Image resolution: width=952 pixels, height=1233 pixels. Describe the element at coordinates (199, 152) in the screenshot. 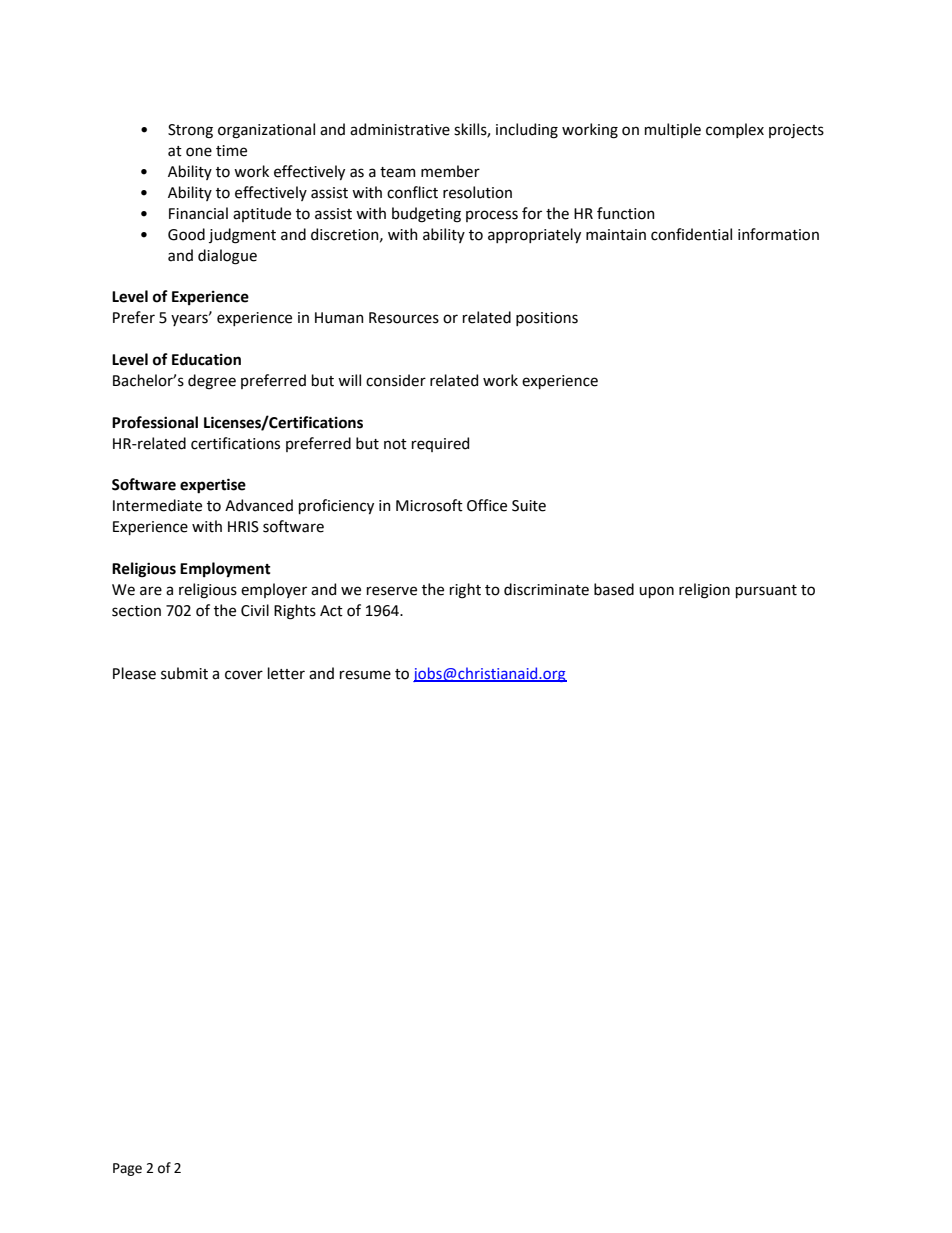

I see `one` at that location.
